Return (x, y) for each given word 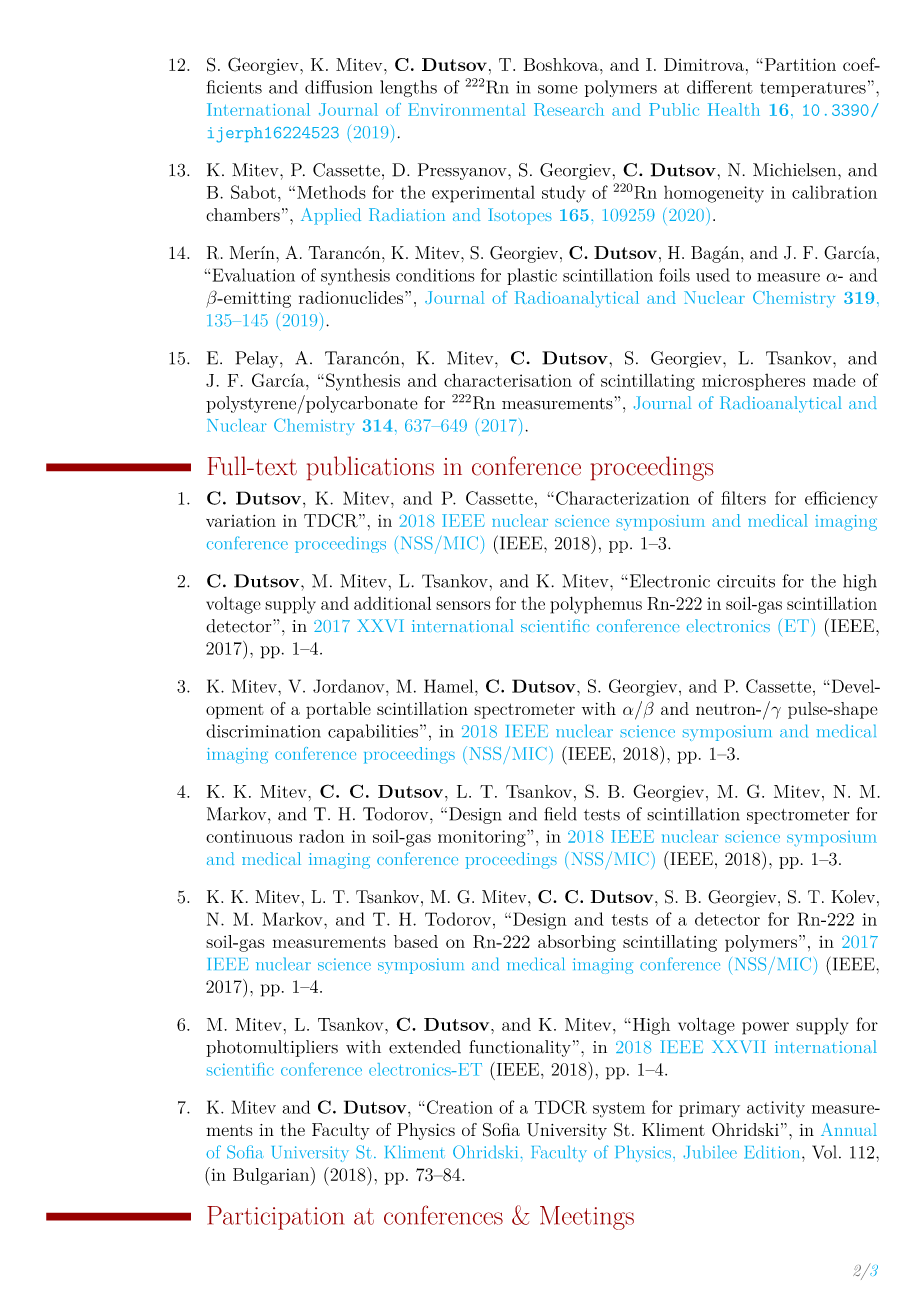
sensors (463, 605)
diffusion (338, 87)
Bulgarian (272, 1176)
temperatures (813, 89)
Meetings (587, 1218)
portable (338, 710)
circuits (746, 581)
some (558, 89)
